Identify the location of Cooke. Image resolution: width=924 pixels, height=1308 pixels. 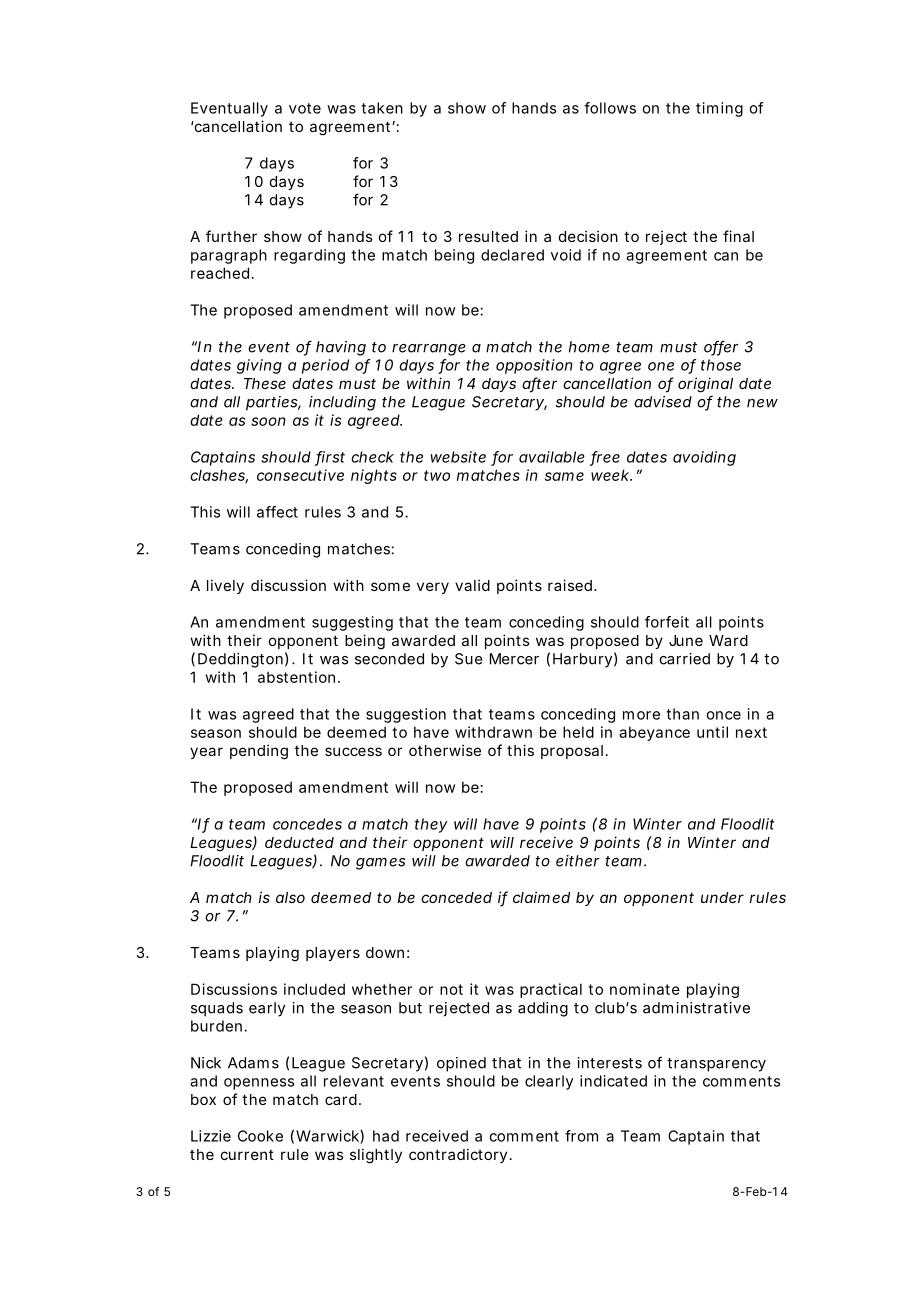
(260, 1136).
